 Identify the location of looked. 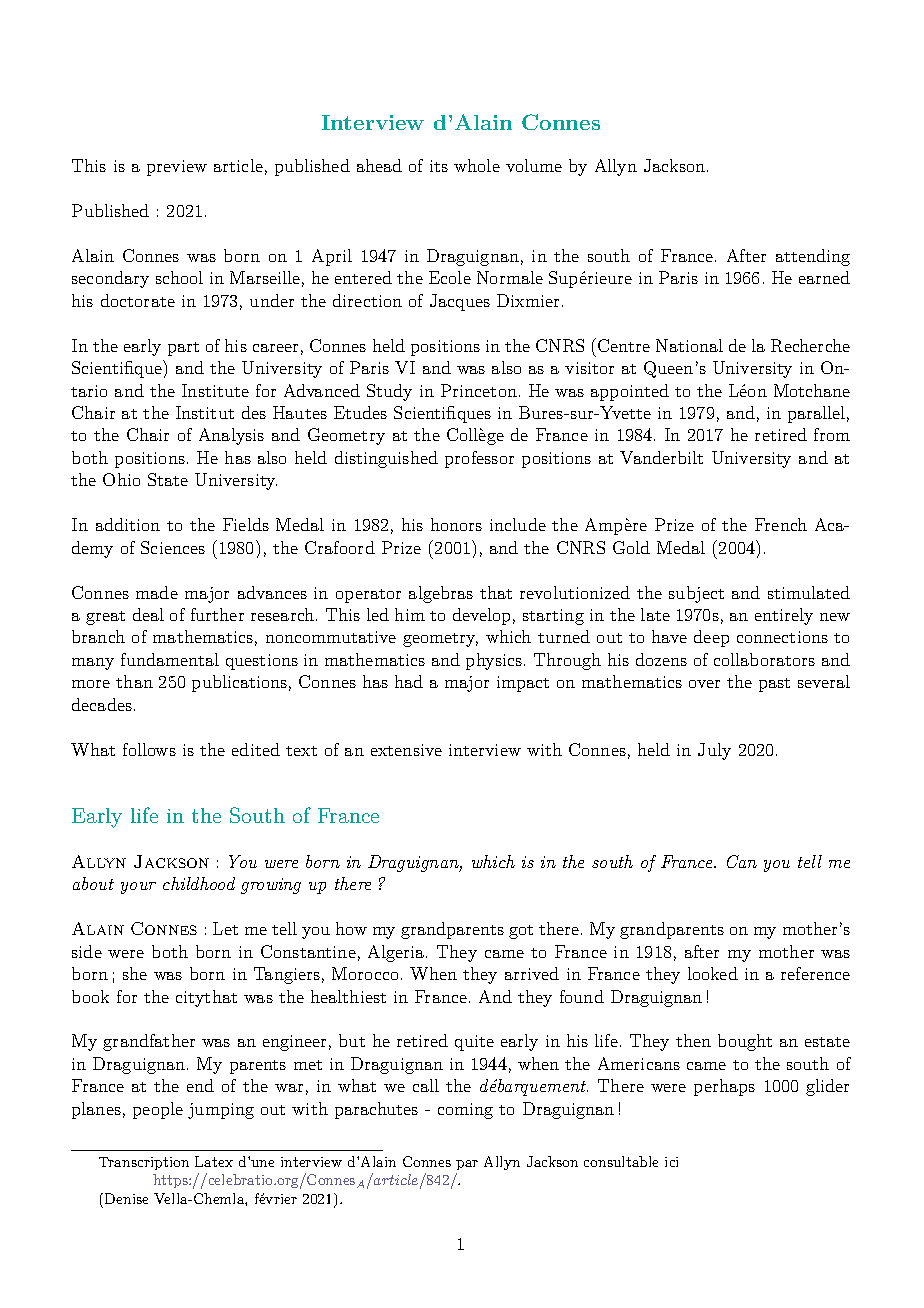
(713, 973).
